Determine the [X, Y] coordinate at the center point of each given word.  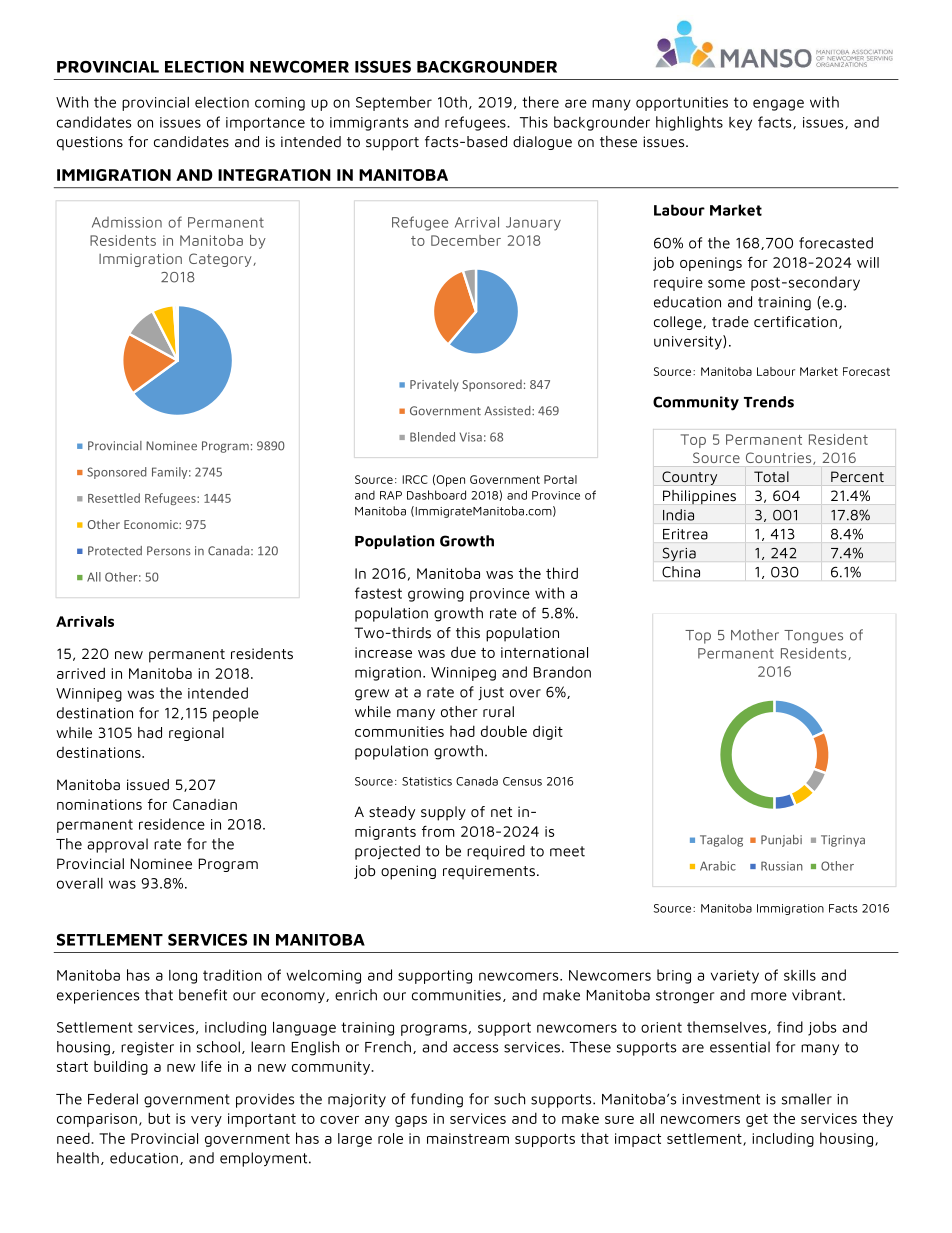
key [740, 124]
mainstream [468, 1138]
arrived [81, 673]
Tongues [813, 636]
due [463, 652]
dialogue [542, 143]
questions [90, 143]
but [159, 1118]
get [757, 1120]
